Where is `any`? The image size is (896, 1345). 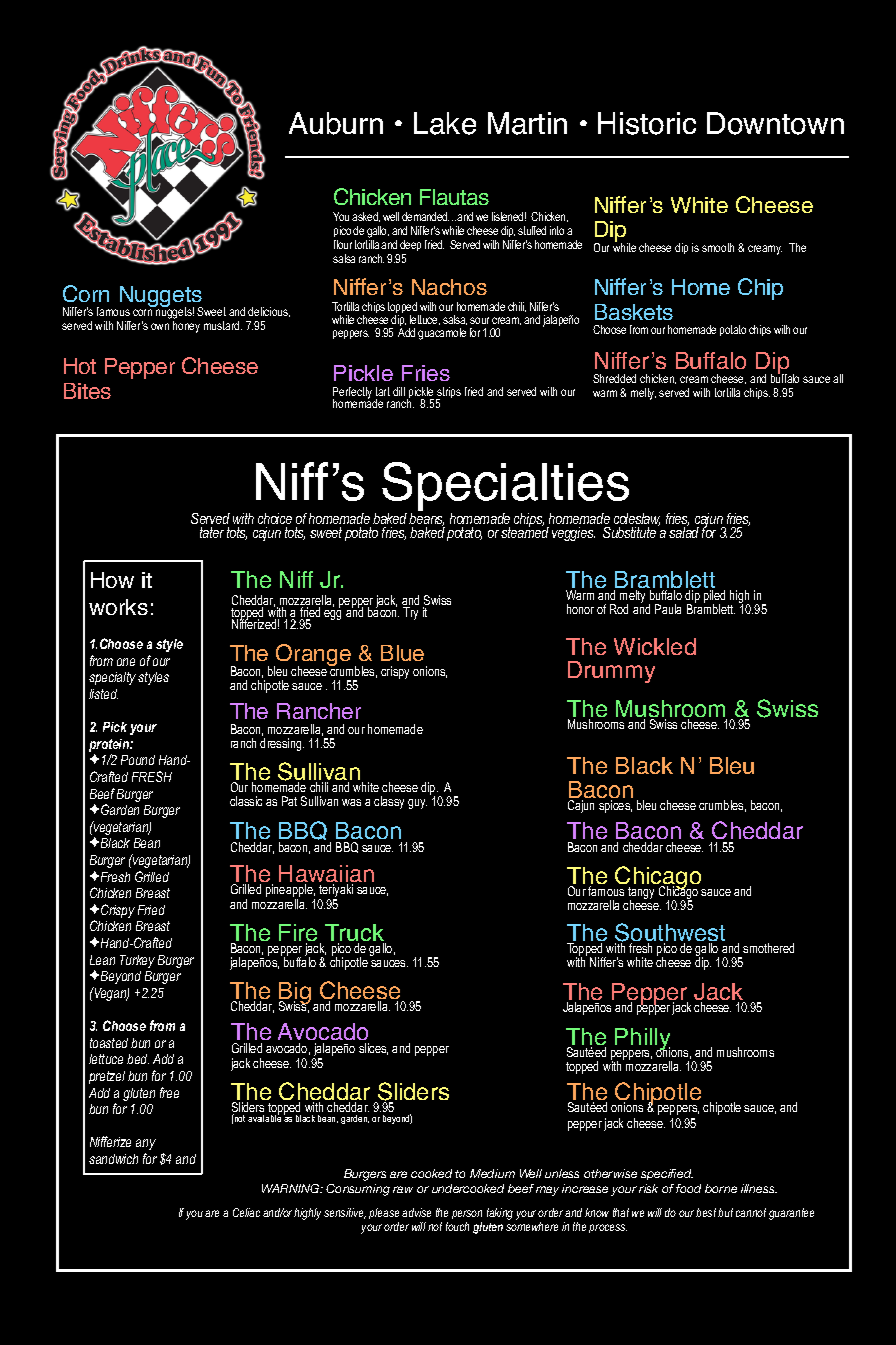 any is located at coordinates (146, 1144).
